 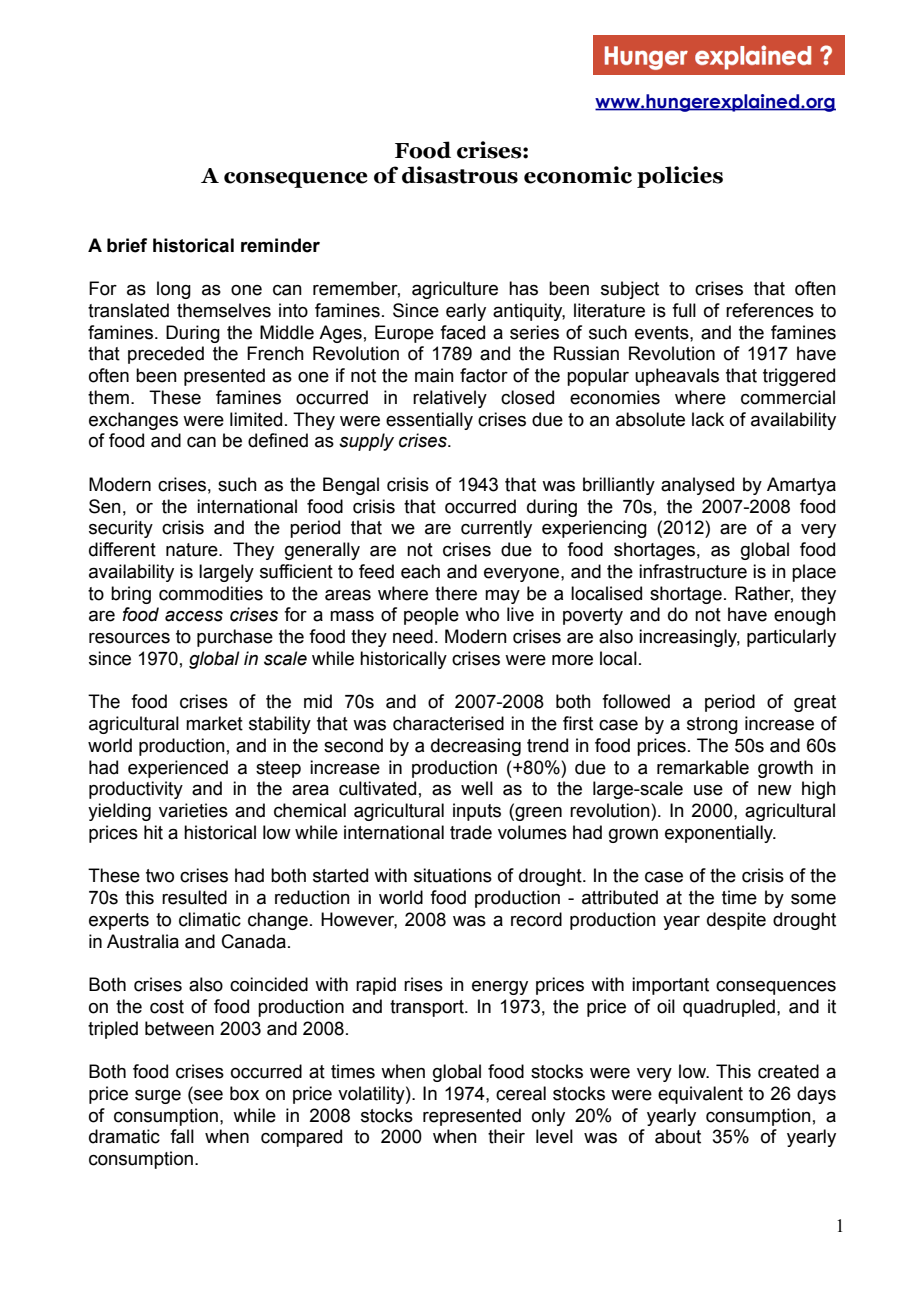 What do you see at coordinates (207, 1095) in the page?
I see `see` at bounding box center [207, 1095].
